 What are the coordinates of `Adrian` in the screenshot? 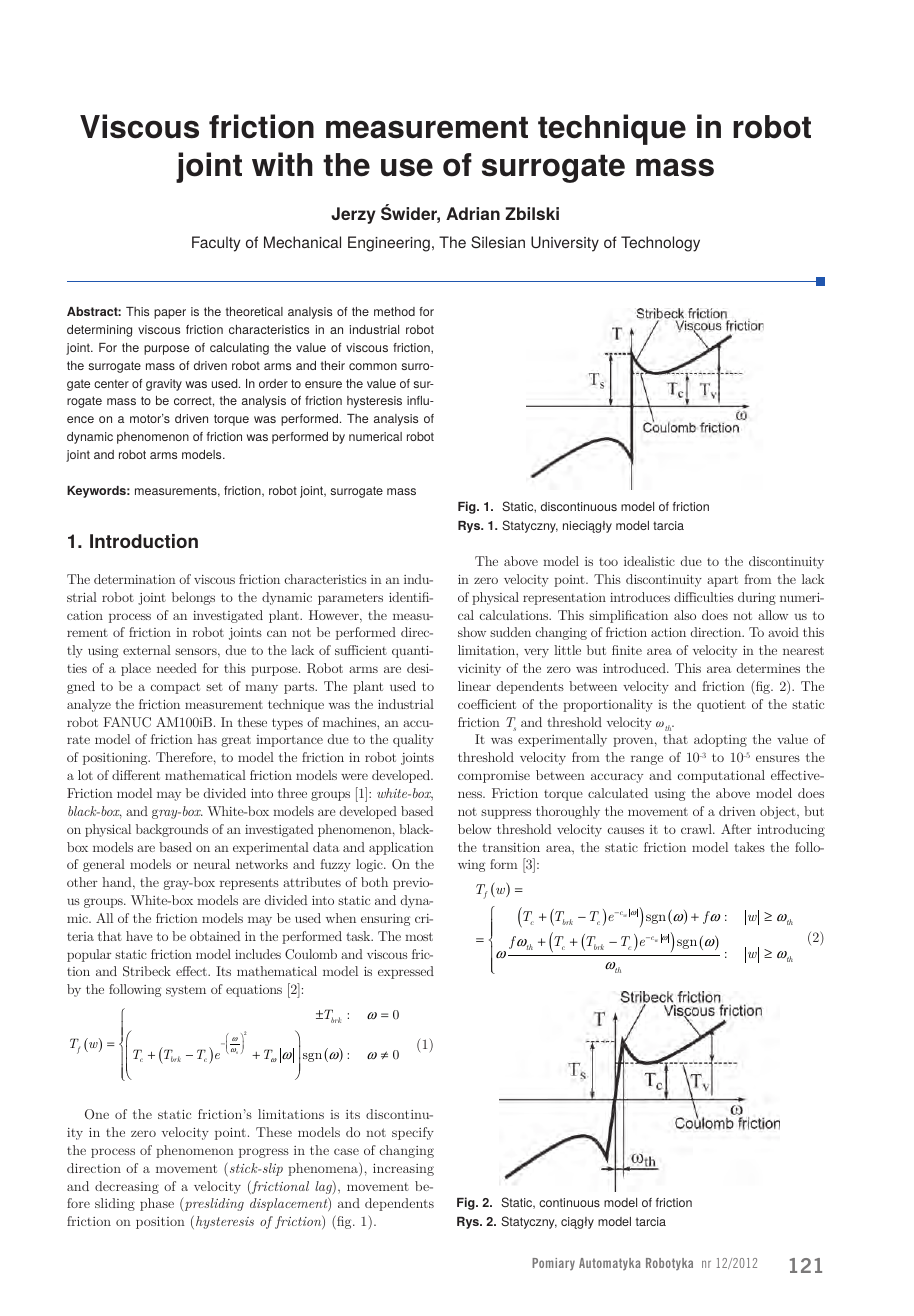 It's located at (473, 213).
